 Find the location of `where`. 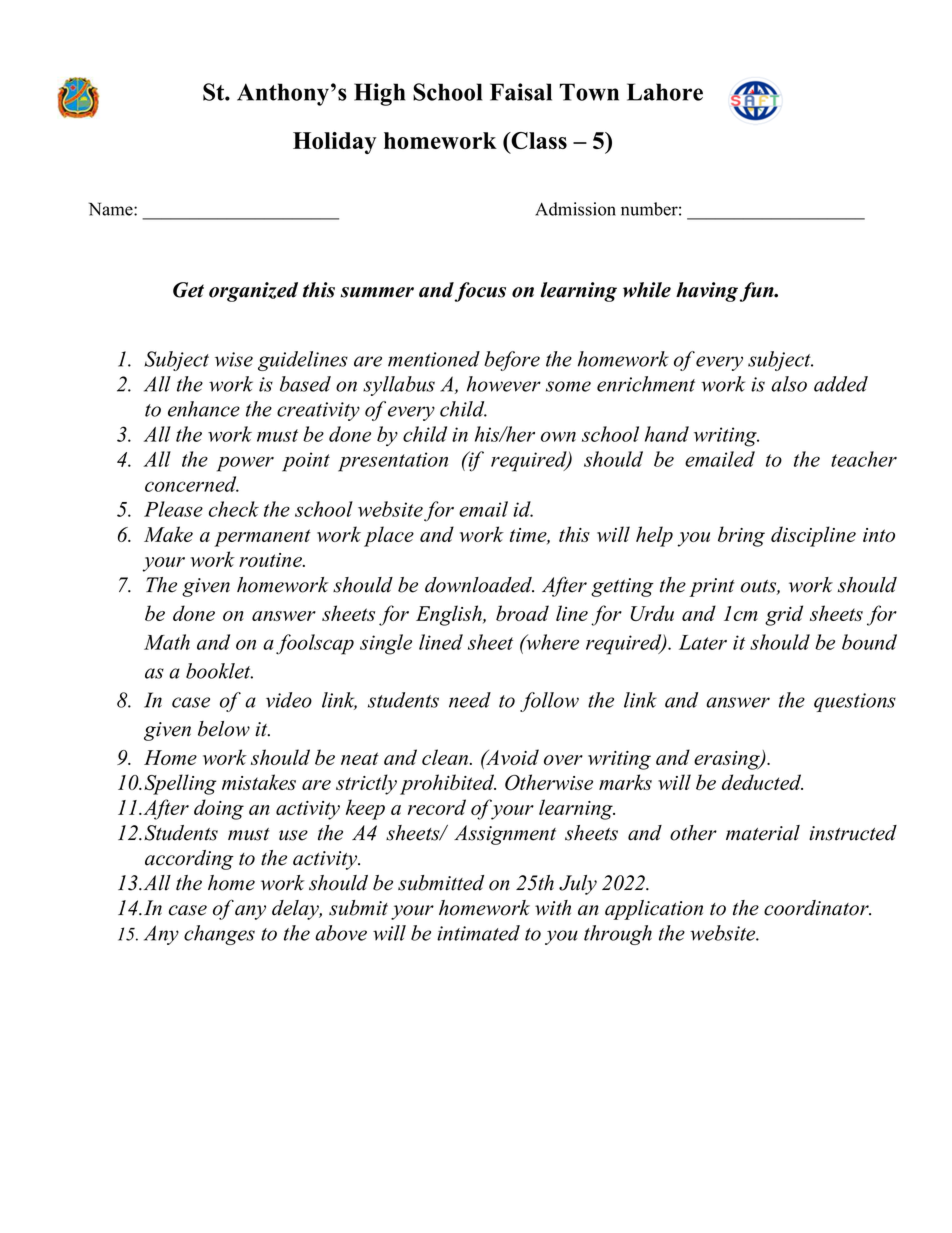

where is located at coordinates (551, 642).
